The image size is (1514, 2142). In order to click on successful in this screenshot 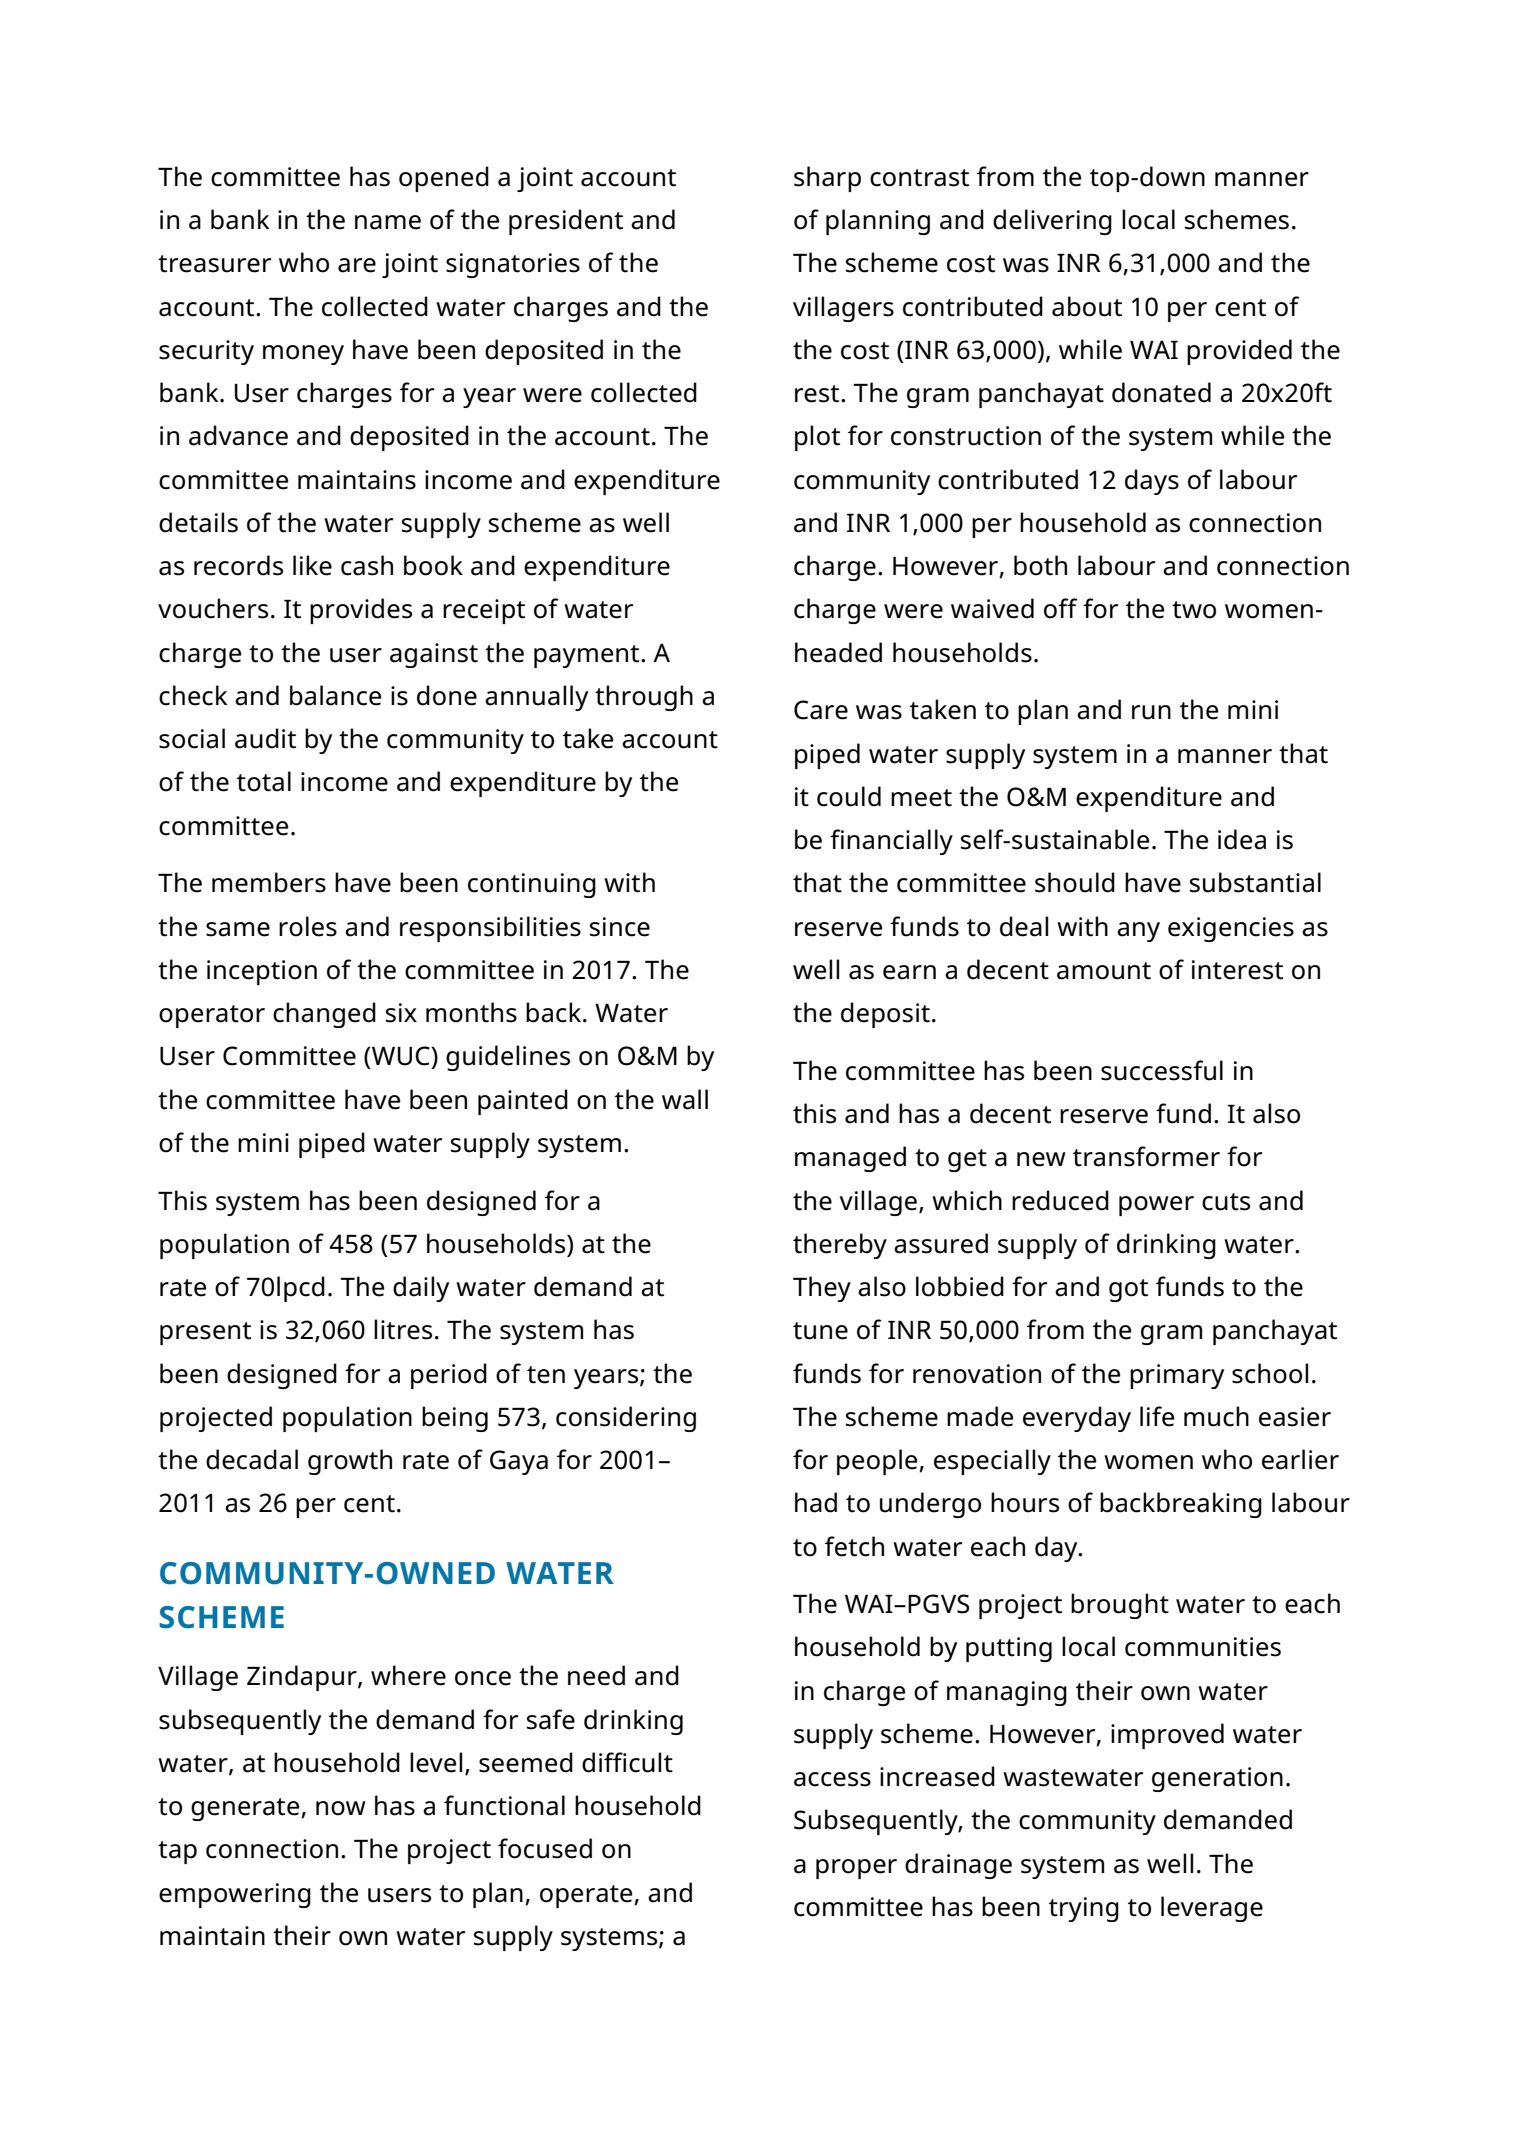, I will do `click(1162, 1070)`.
